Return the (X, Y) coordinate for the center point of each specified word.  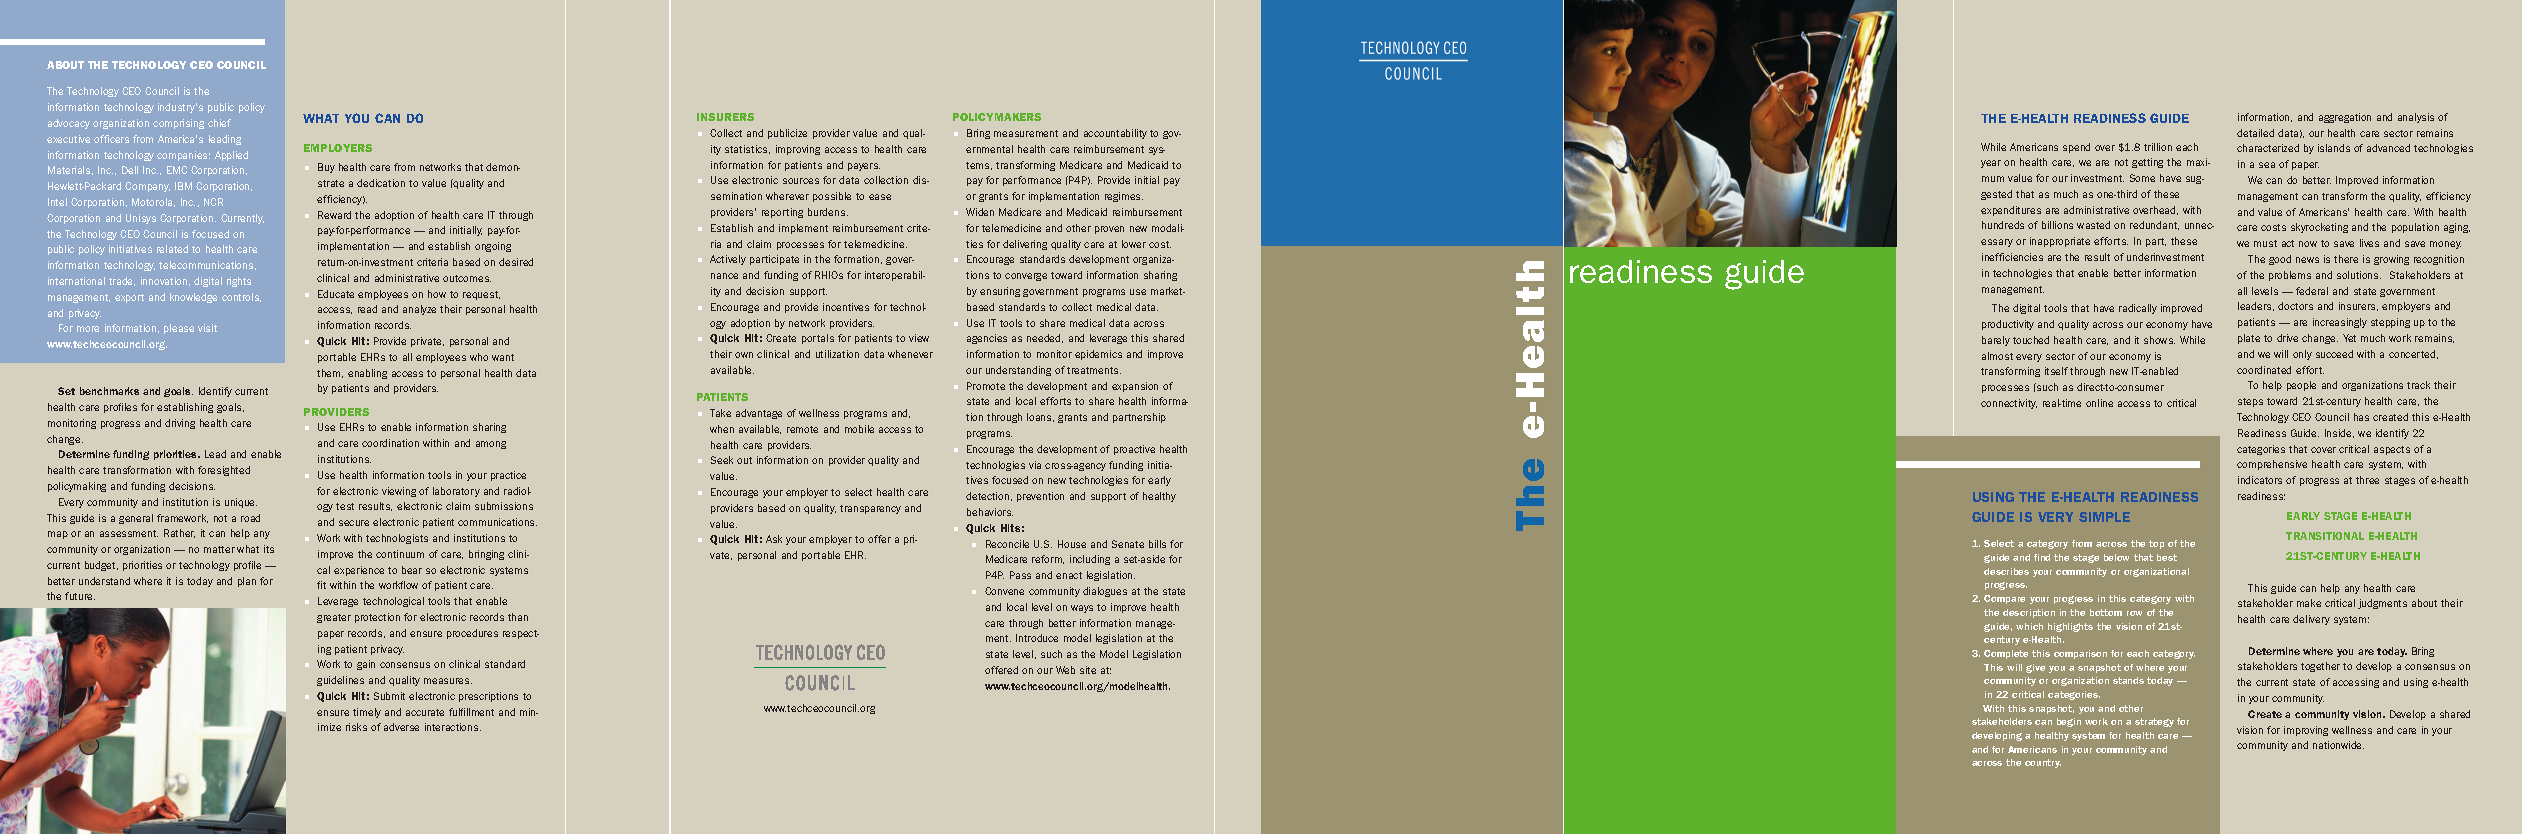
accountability (1115, 134)
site (1088, 670)
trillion (2158, 147)
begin (2069, 722)
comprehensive (2272, 465)
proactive (1134, 450)
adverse (401, 727)
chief (219, 123)
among (491, 445)
